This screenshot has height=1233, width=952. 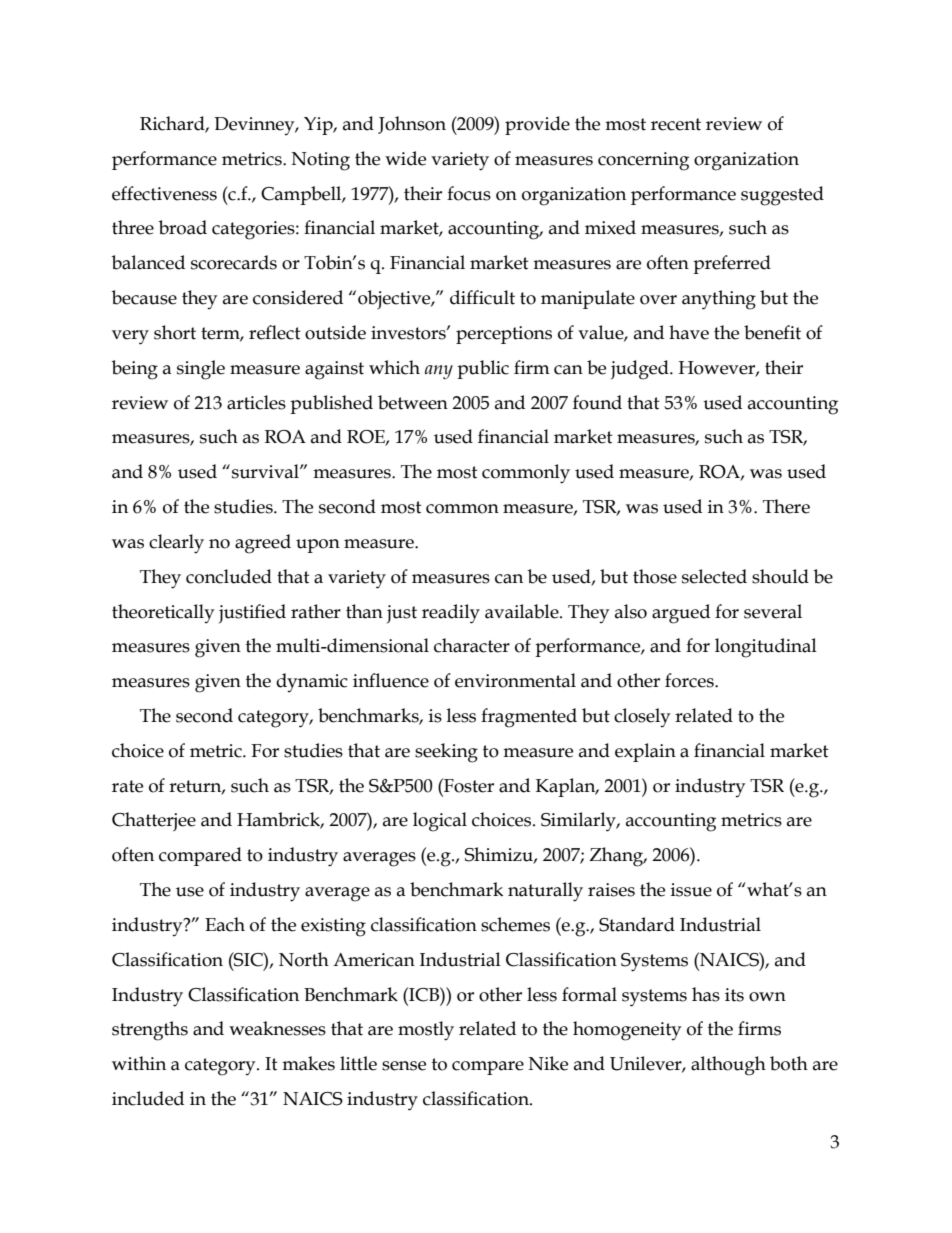 What do you see at coordinates (451, 614) in the screenshot?
I see `readily` at bounding box center [451, 614].
